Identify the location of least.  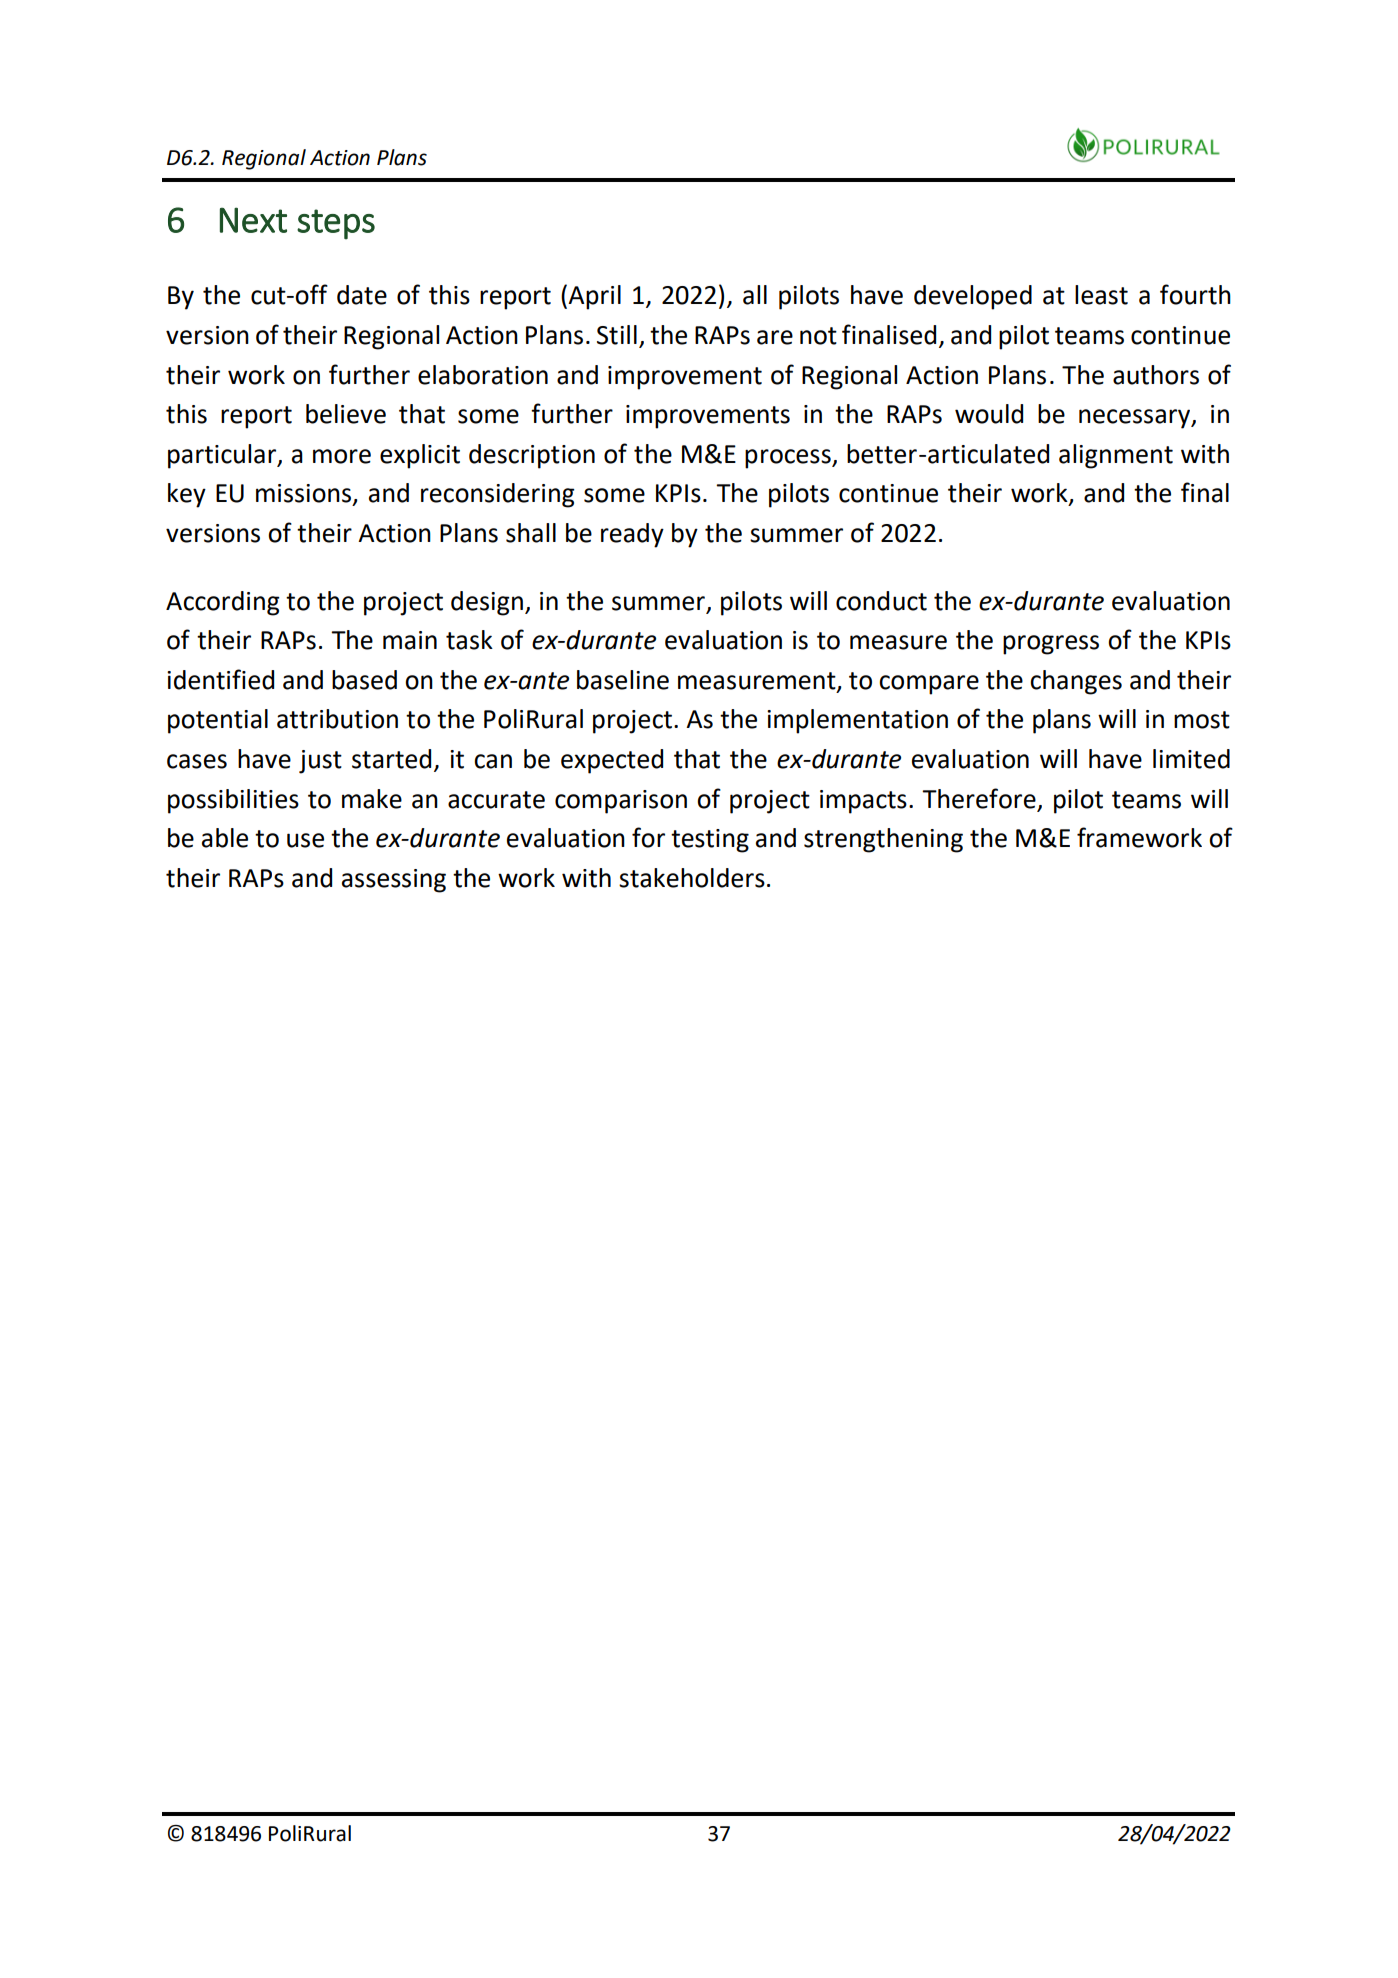
(1101, 295).
